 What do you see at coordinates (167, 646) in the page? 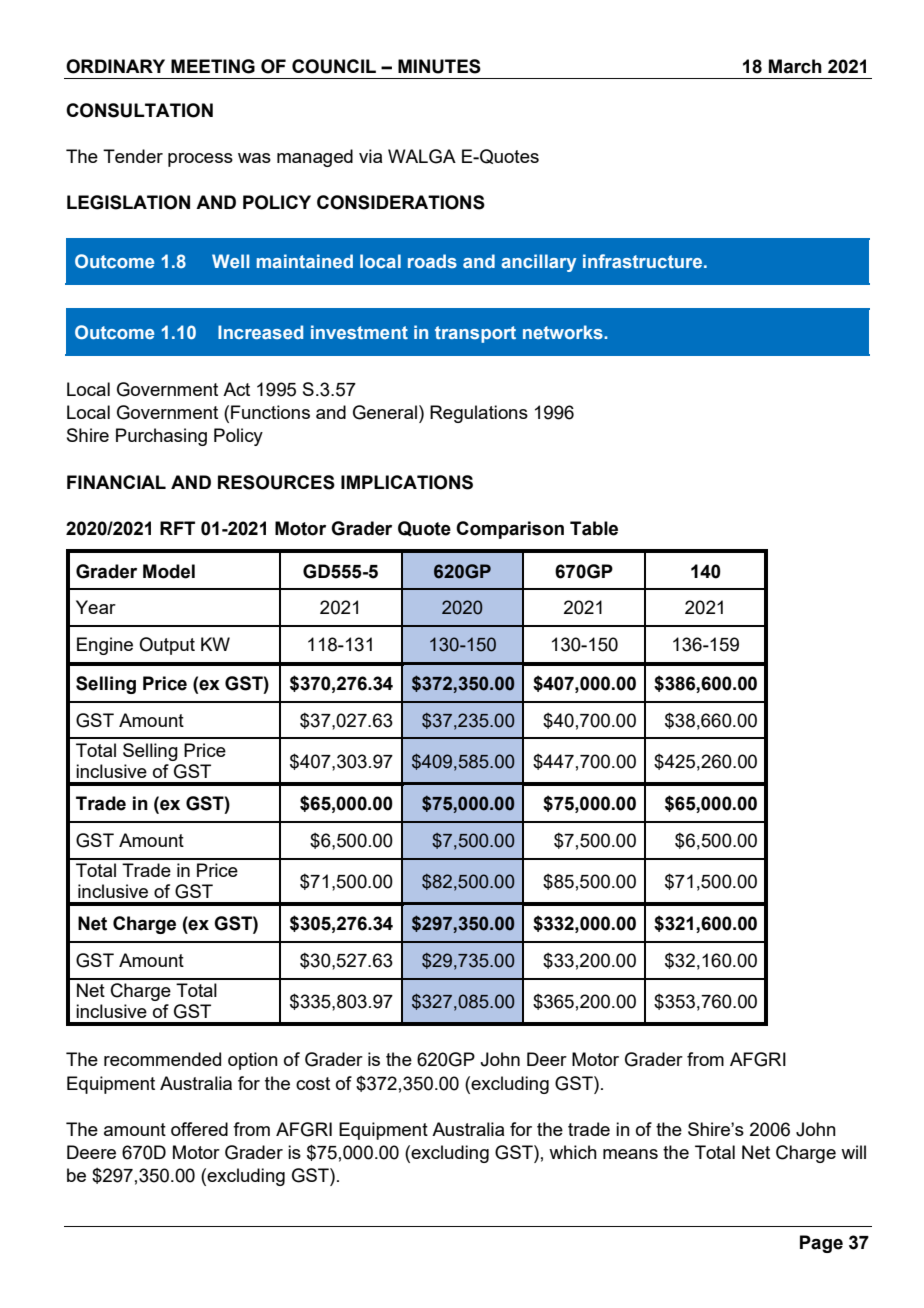
I see `Output` at bounding box center [167, 646].
